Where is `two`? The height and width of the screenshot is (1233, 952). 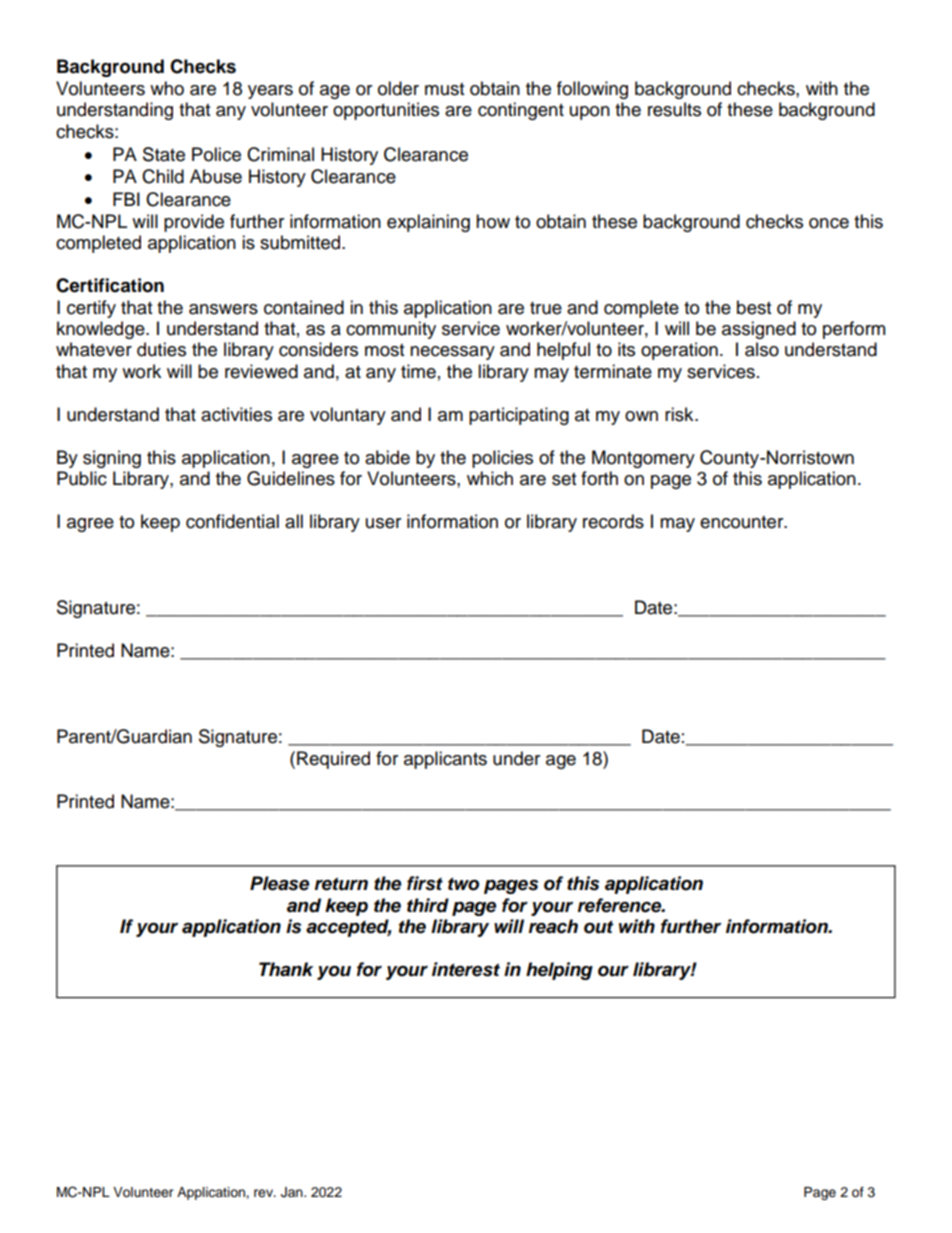
two is located at coordinates (463, 884).
